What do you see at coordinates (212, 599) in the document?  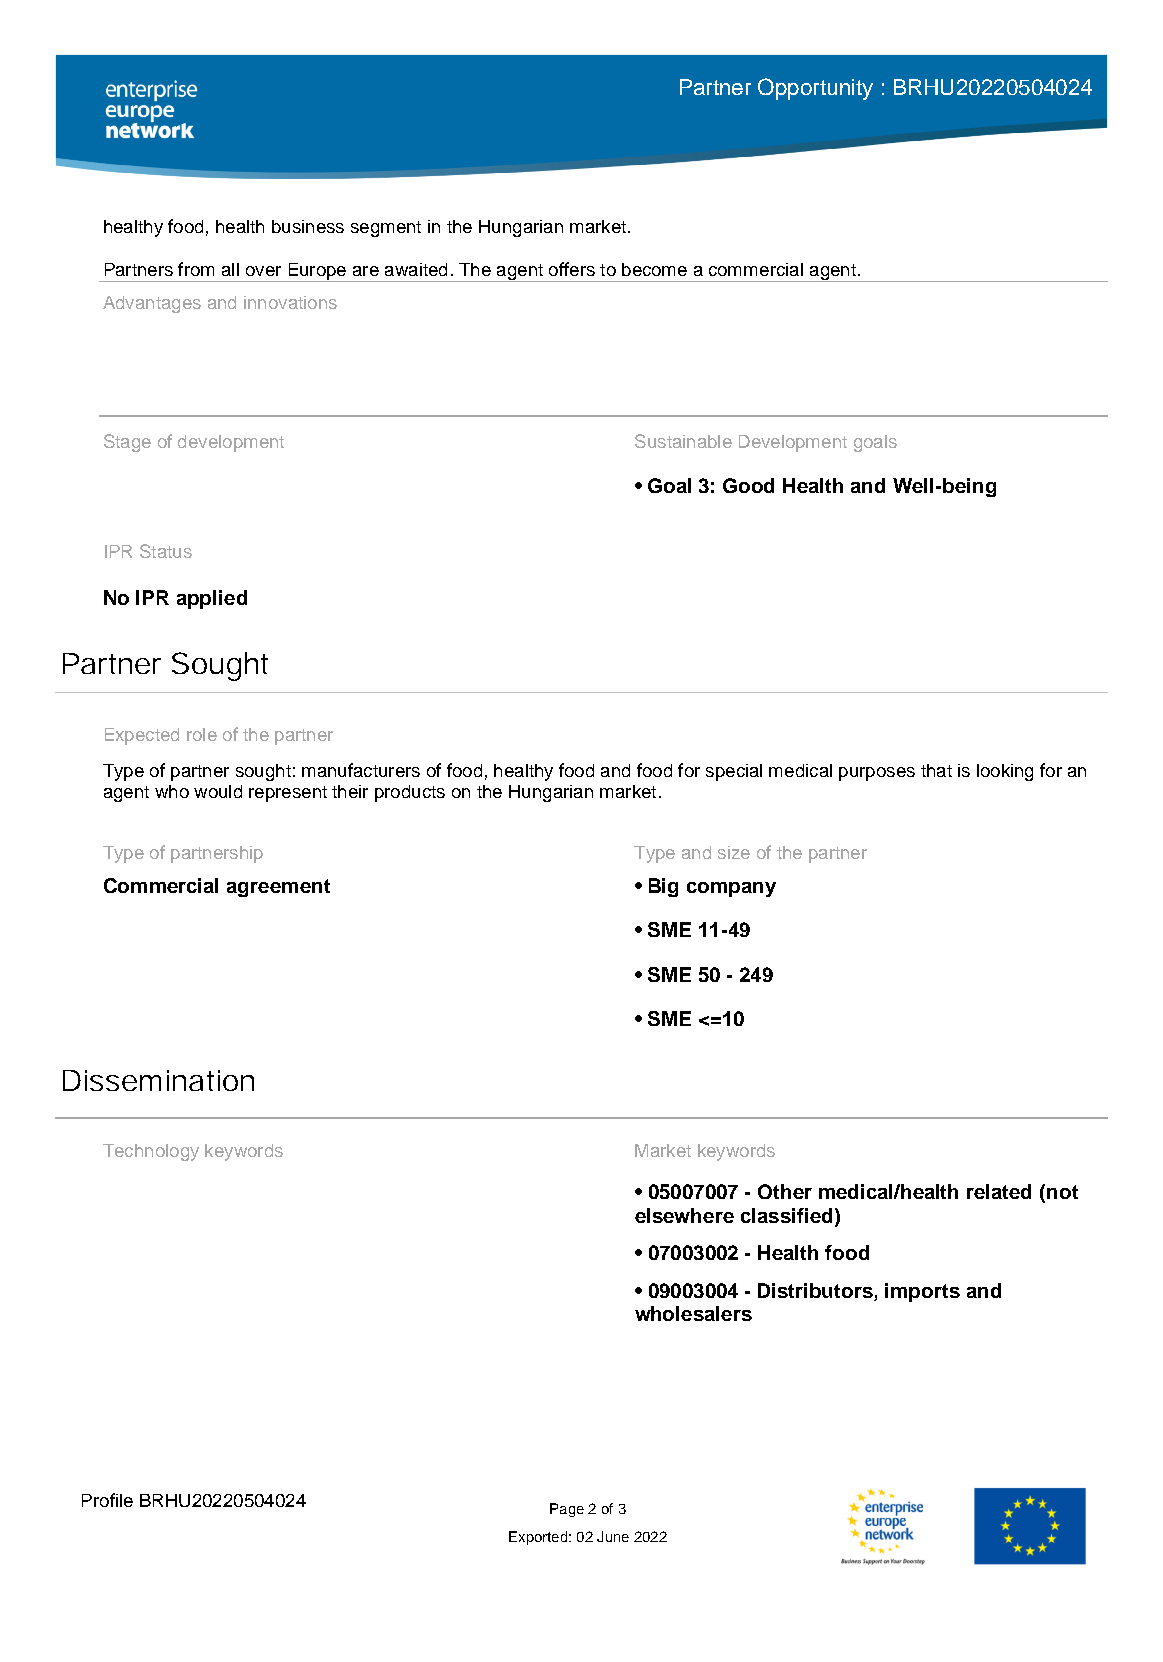 I see `applied` at bounding box center [212, 599].
